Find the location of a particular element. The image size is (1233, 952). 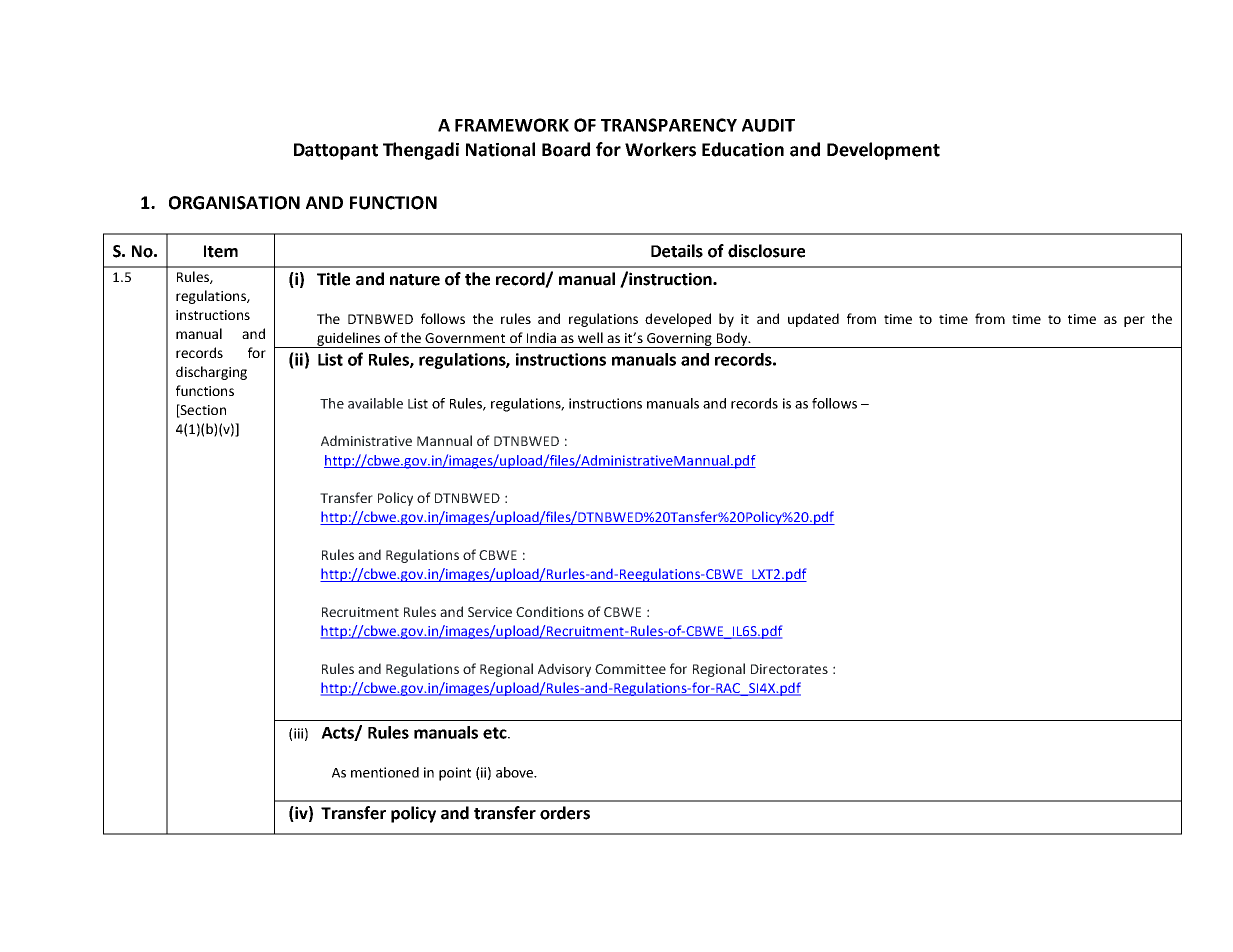

mentioned is located at coordinates (385, 772).
